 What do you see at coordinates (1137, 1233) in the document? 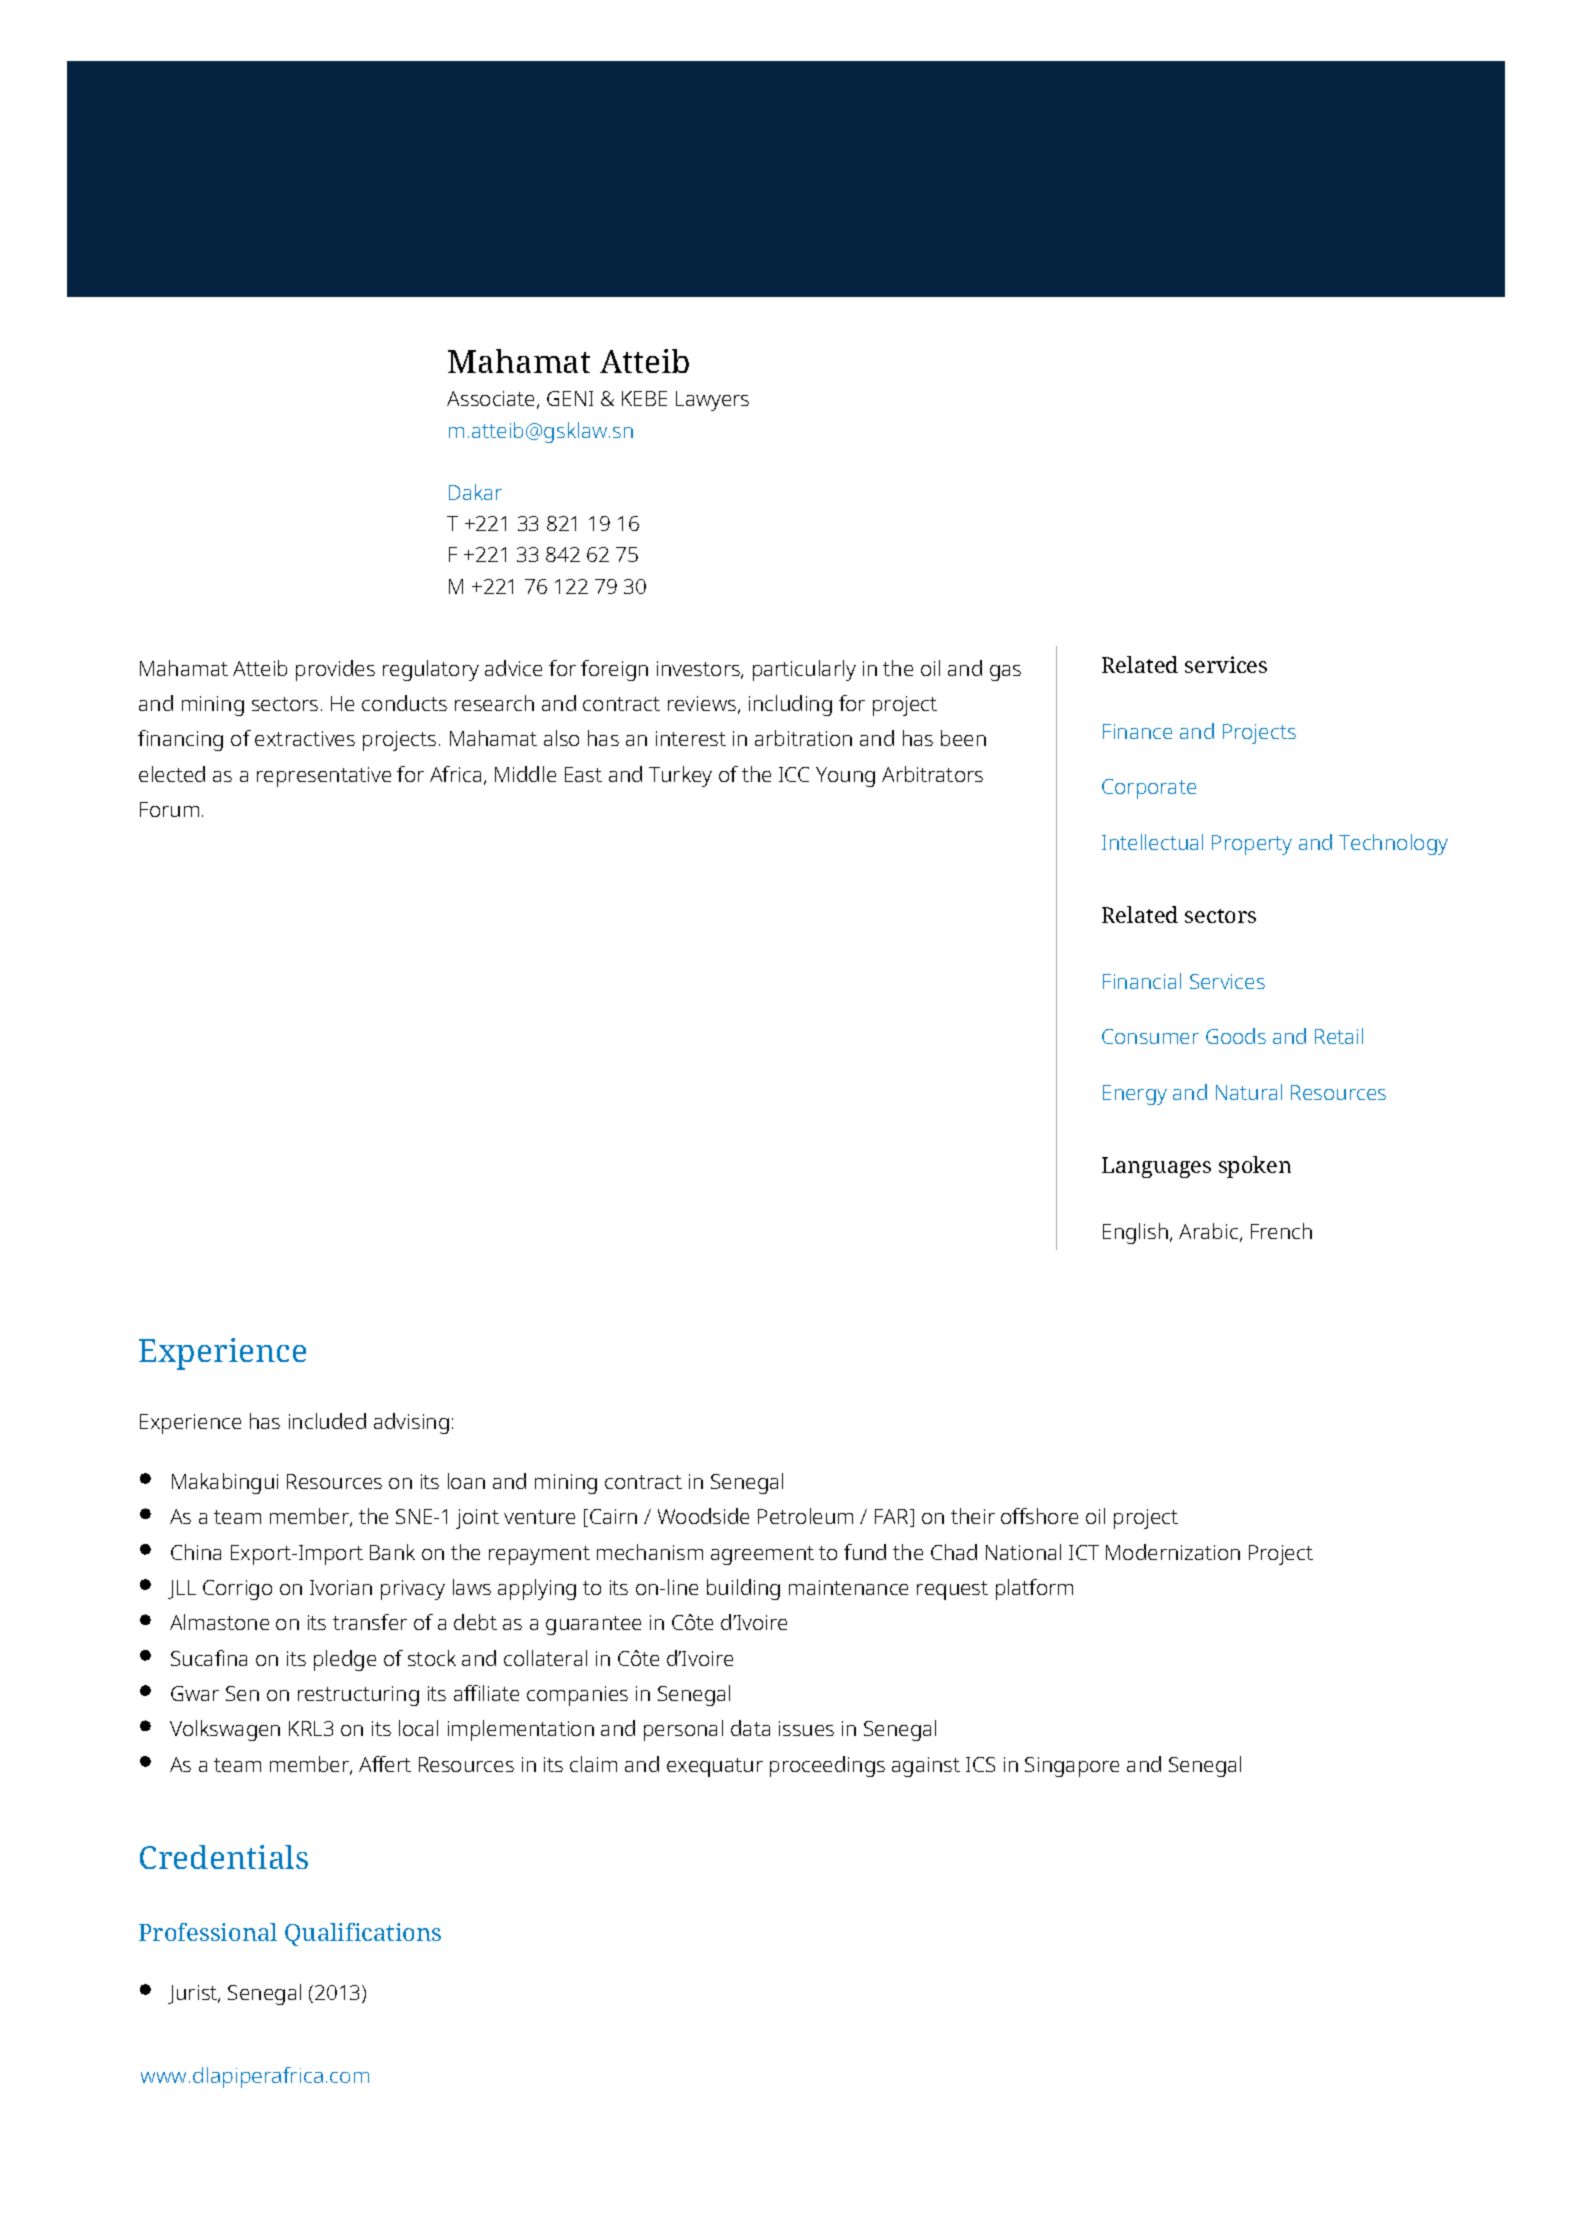
I see `English` at bounding box center [1137, 1233].
